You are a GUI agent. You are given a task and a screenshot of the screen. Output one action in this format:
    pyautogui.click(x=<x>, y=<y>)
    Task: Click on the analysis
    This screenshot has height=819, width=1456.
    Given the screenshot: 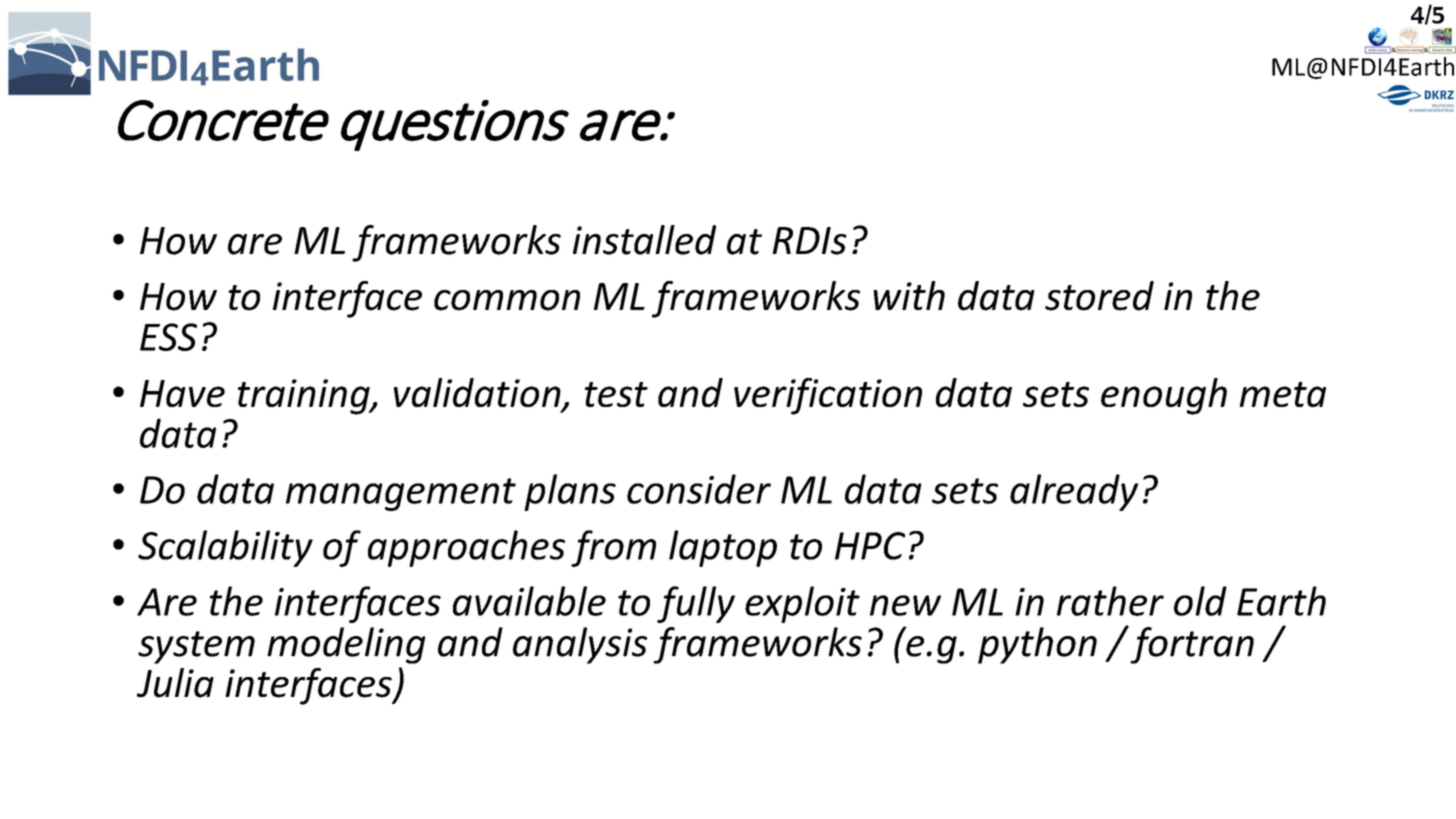 What is the action you would take?
    pyautogui.click(x=580, y=645)
